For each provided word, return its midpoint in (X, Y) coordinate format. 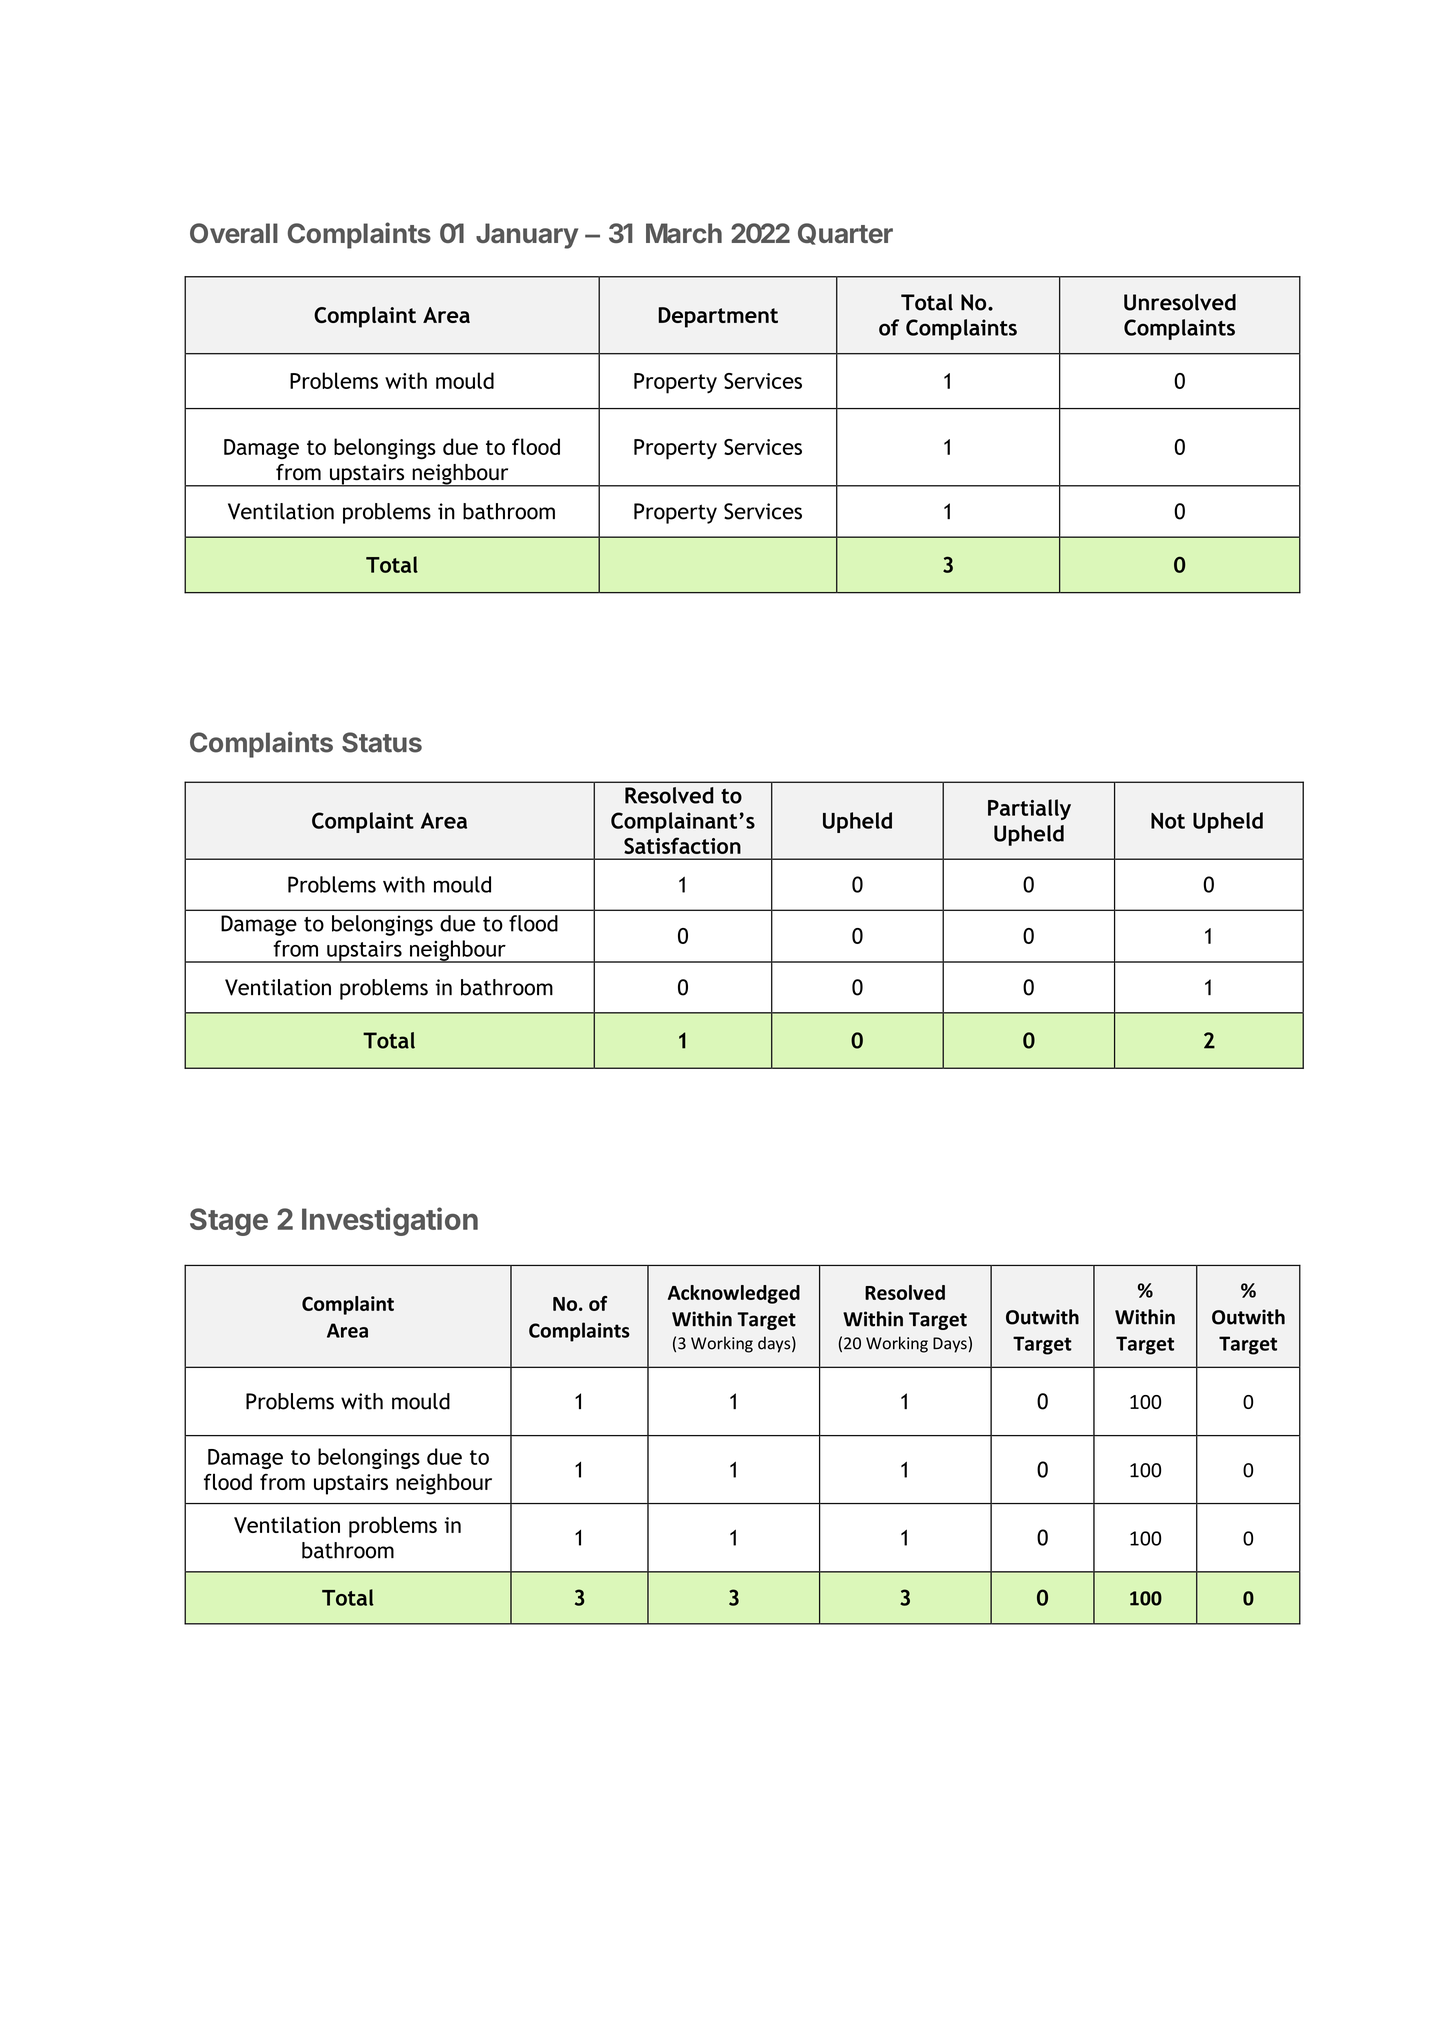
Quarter (845, 234)
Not (1168, 821)
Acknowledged (734, 1294)
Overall (234, 233)
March (684, 233)
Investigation (390, 1221)
